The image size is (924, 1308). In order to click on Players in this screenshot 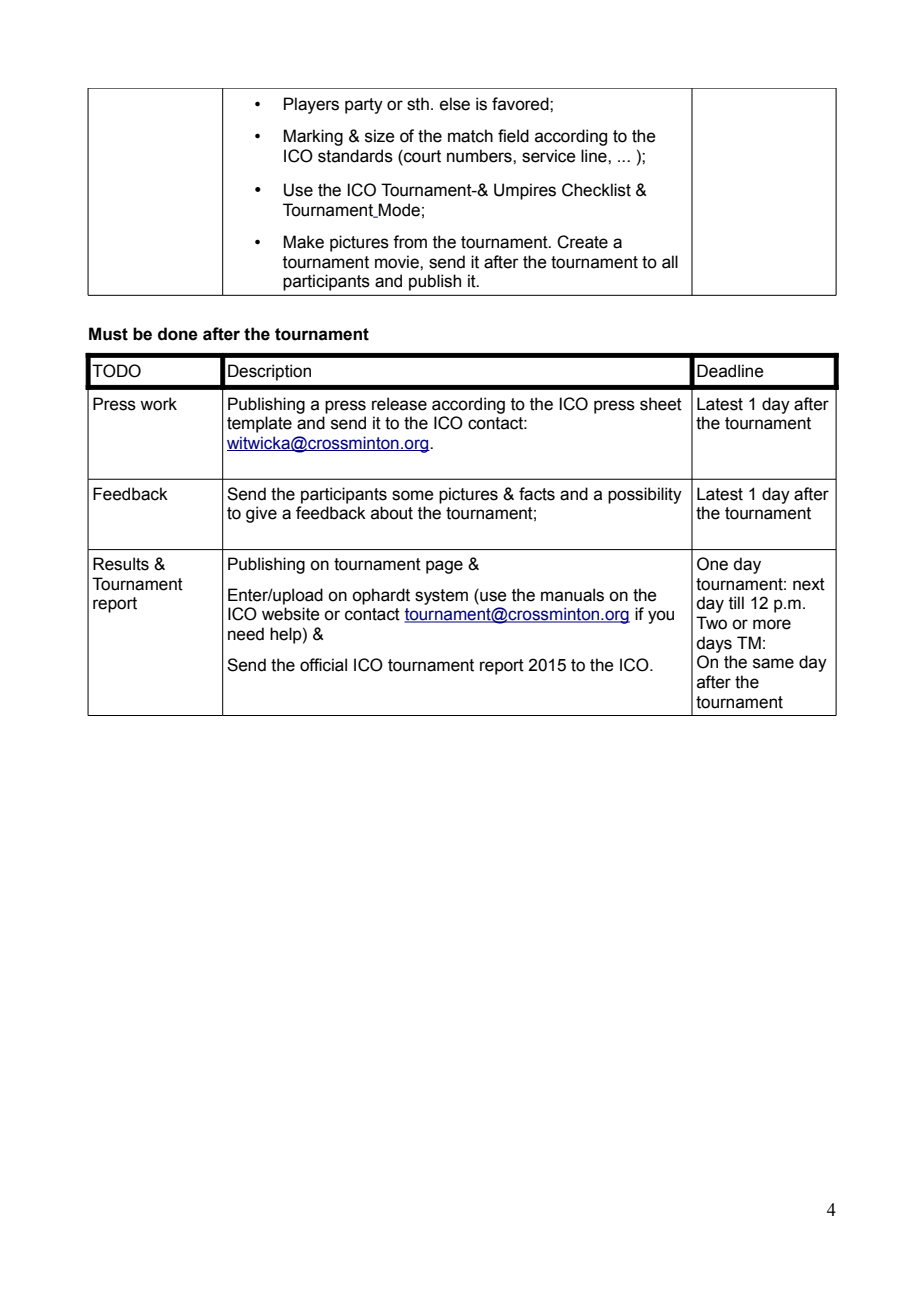, I will do `click(311, 105)`.
